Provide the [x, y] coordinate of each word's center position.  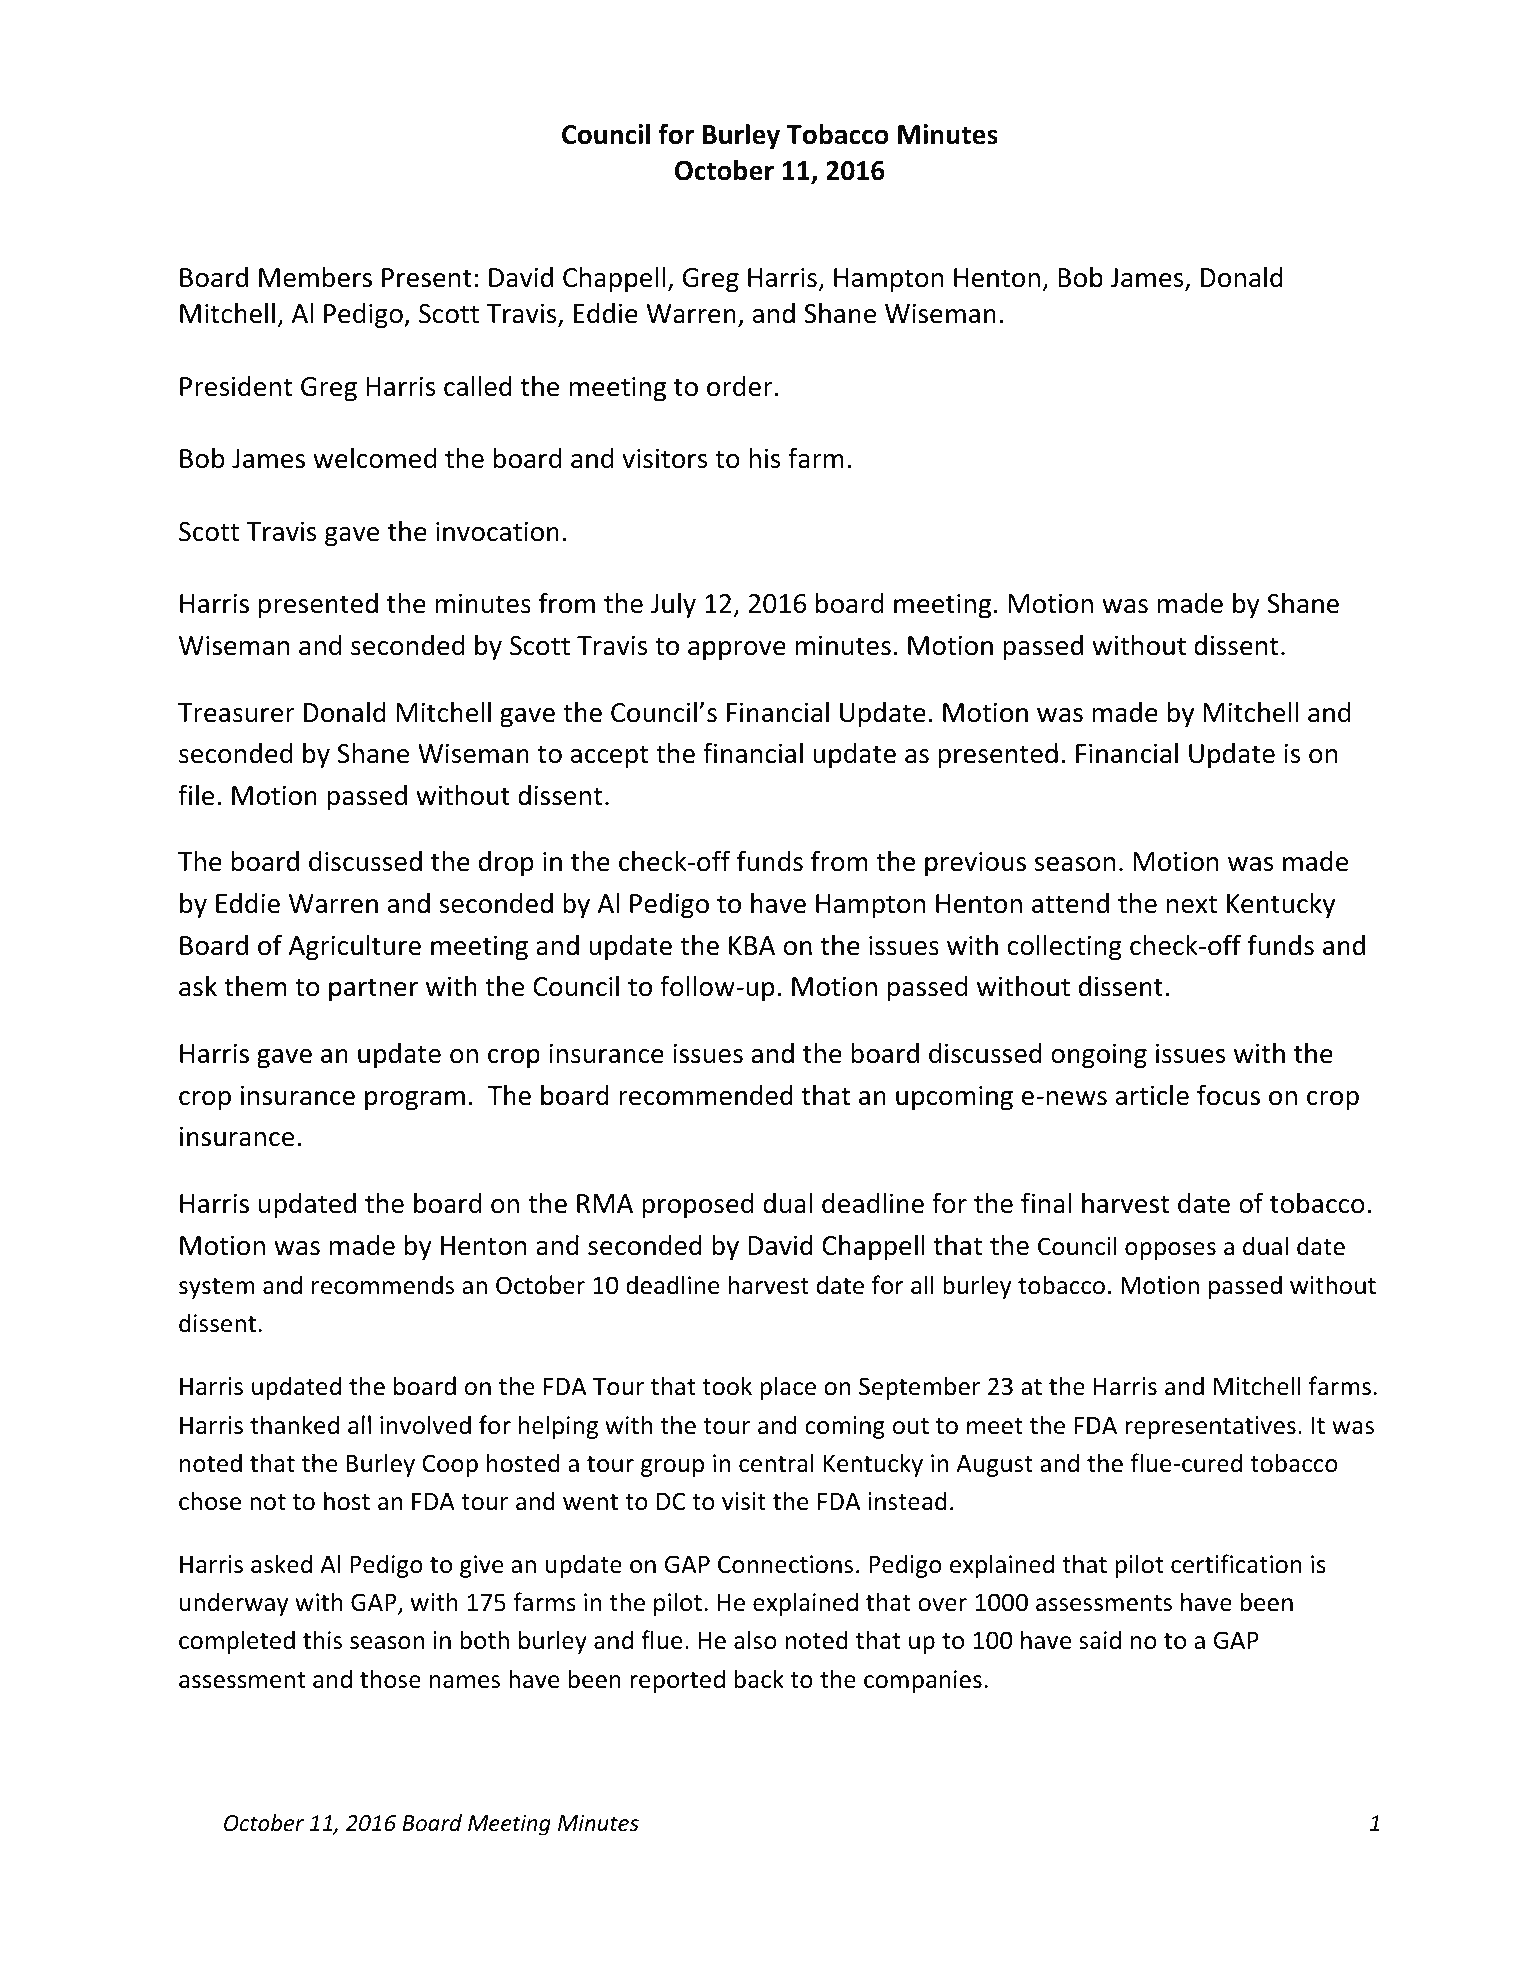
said [1100, 1640]
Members [315, 277]
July [673, 606]
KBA [752, 945]
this [322, 1640]
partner [373, 990]
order [740, 386]
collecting [1065, 948]
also [755, 1640]
